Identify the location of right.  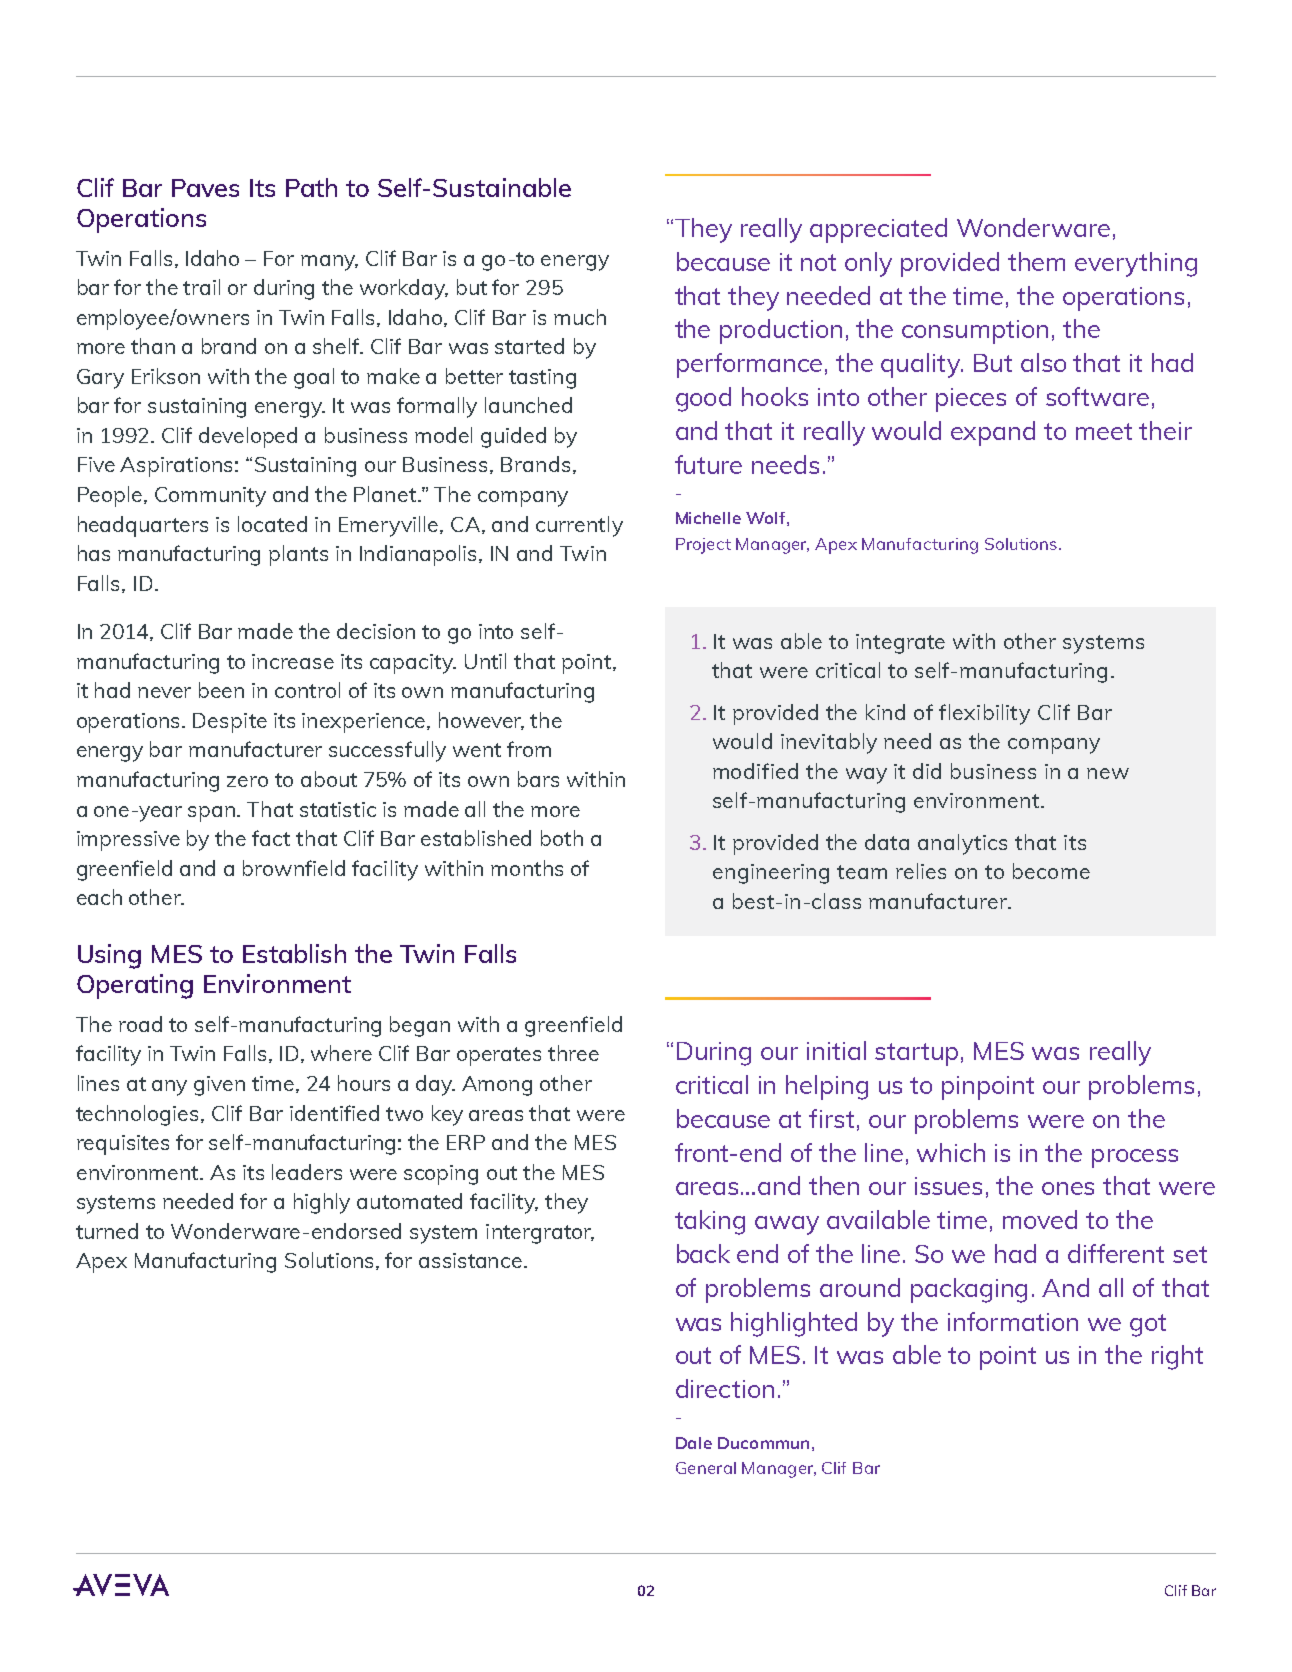
(1177, 1357).
